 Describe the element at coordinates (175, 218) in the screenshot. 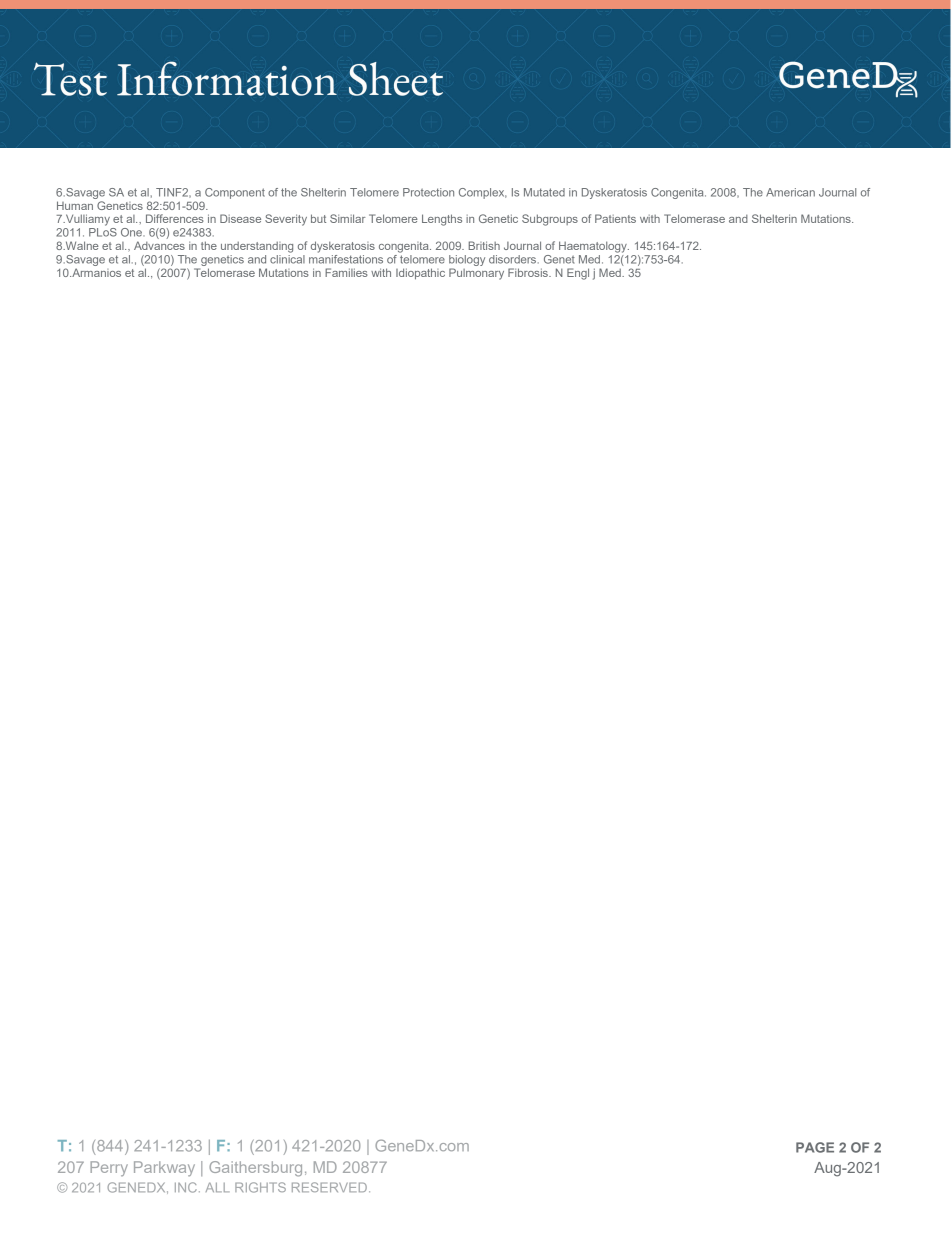

I see `Differences` at that location.
